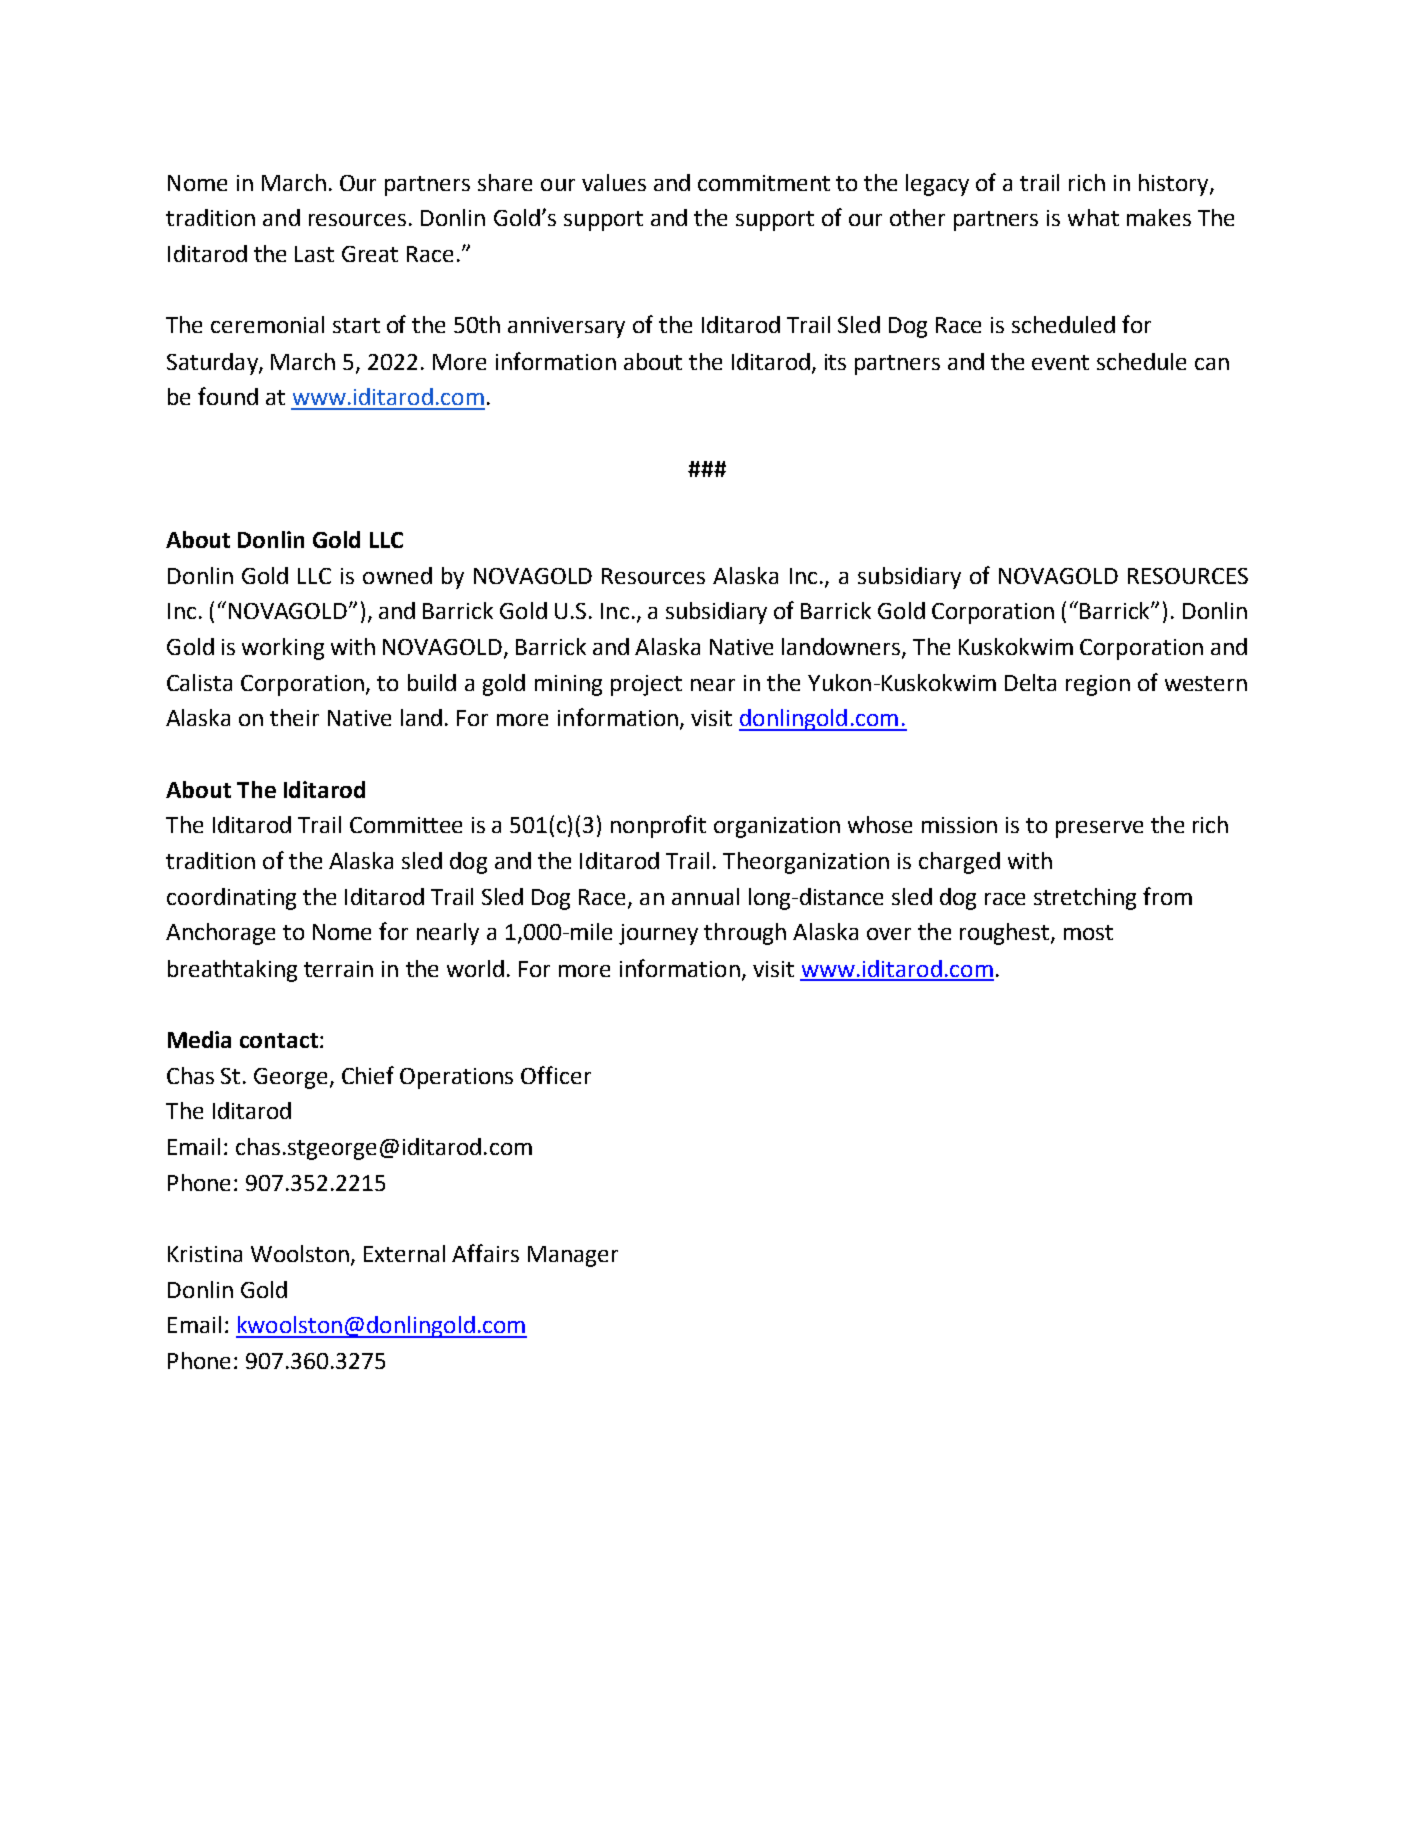 The height and width of the screenshot is (1831, 1415). Describe the element at coordinates (1098, 685) in the screenshot. I see `region` at that location.
